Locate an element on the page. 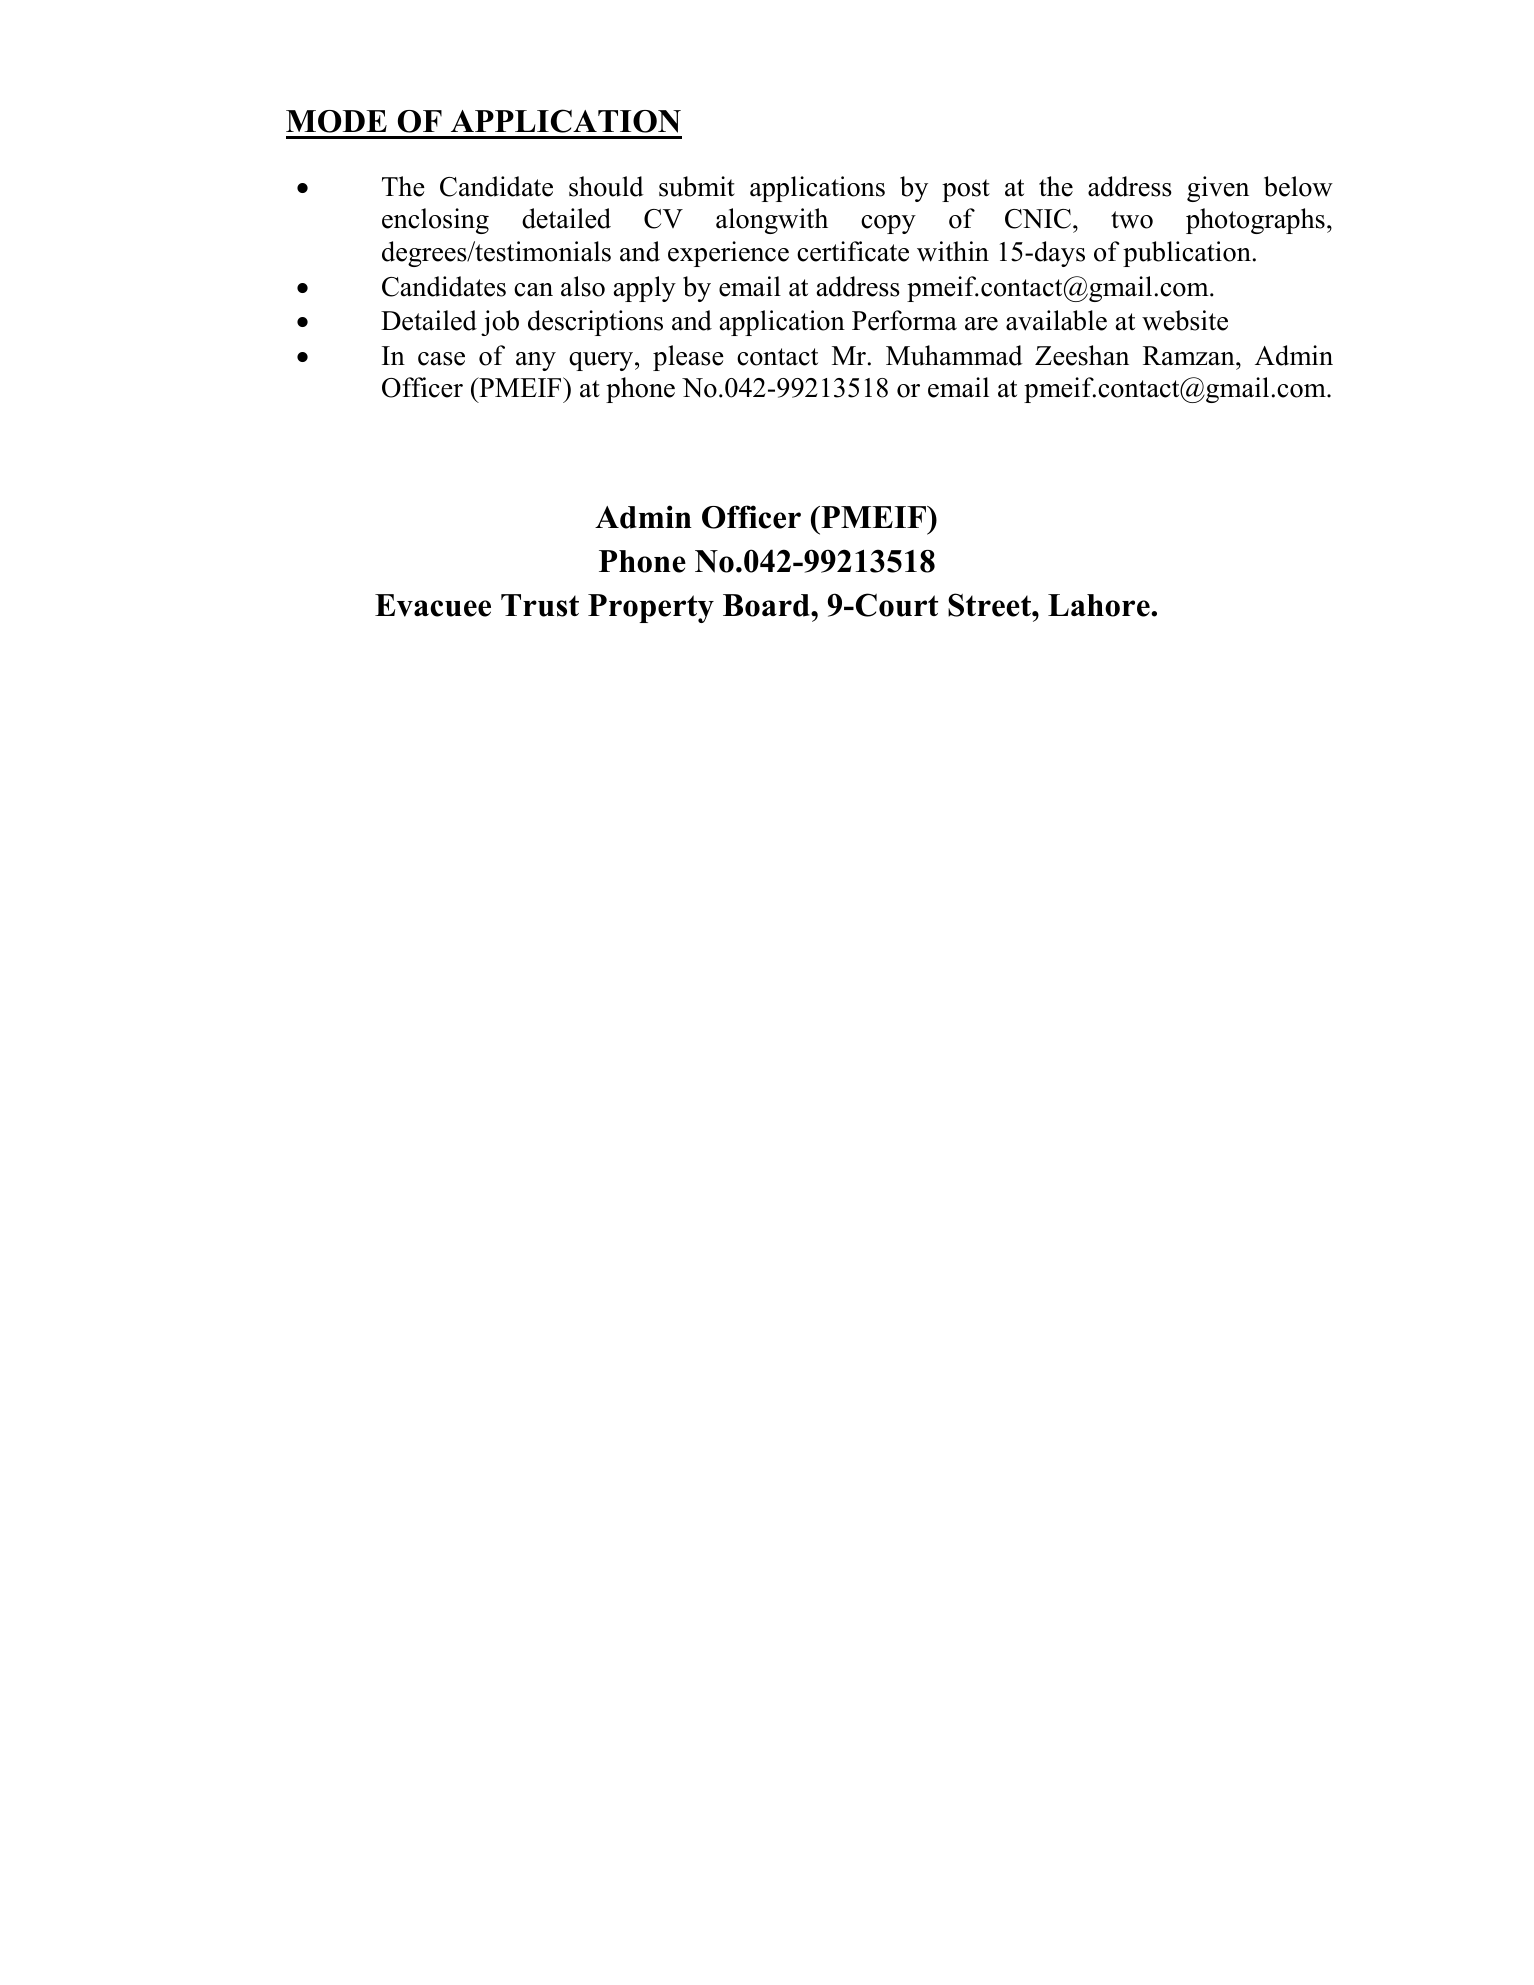 The width and height of the page is (1534, 1985). website is located at coordinates (1185, 320).
